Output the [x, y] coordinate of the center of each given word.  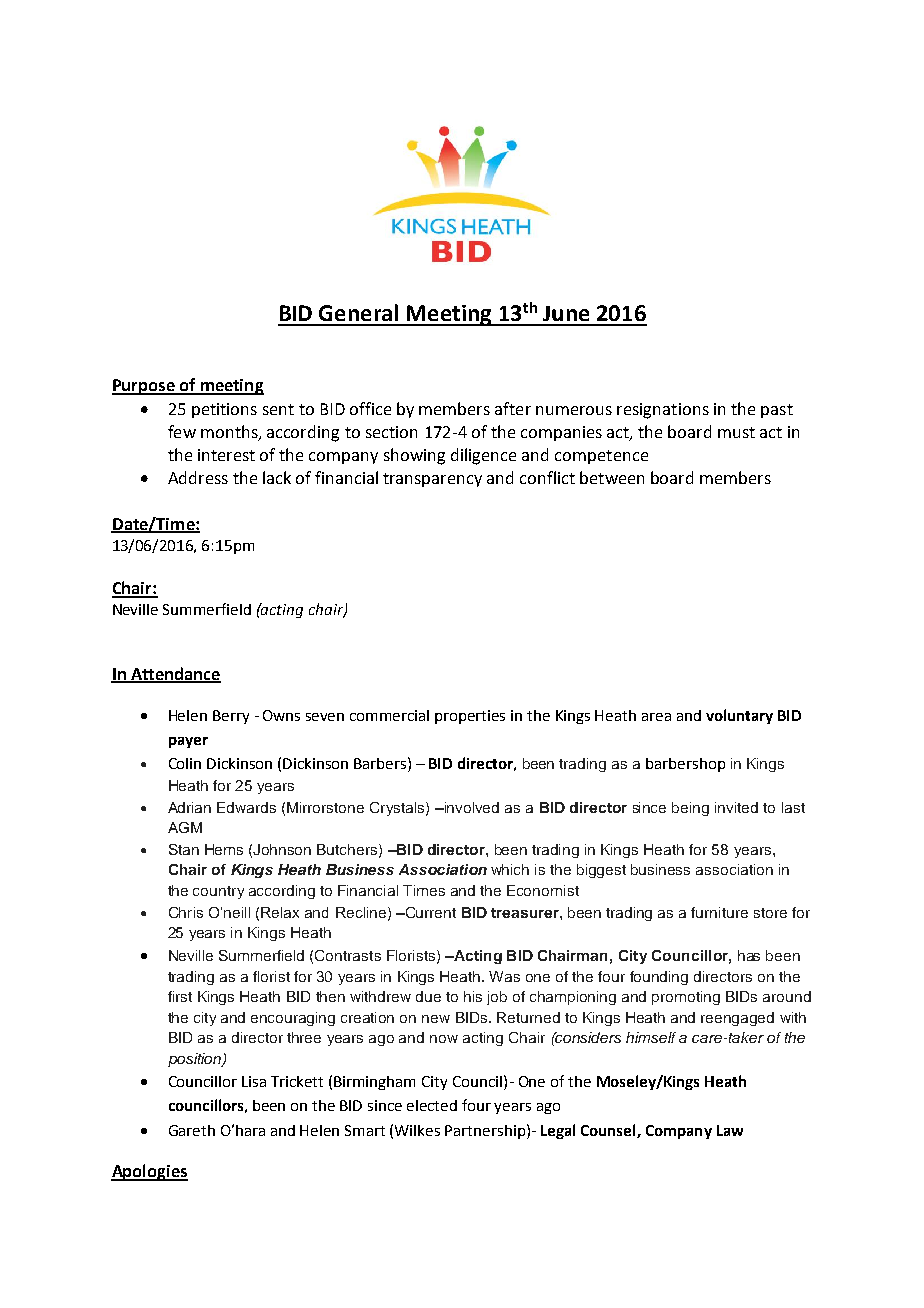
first [180, 996]
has [749, 955]
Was [504, 976]
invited [736, 807]
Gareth [192, 1130]
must [736, 432]
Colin [185, 763]
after [513, 408]
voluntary [739, 716]
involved [470, 807]
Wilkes [417, 1130]
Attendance [175, 674]
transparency [432, 480]
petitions [224, 410]
